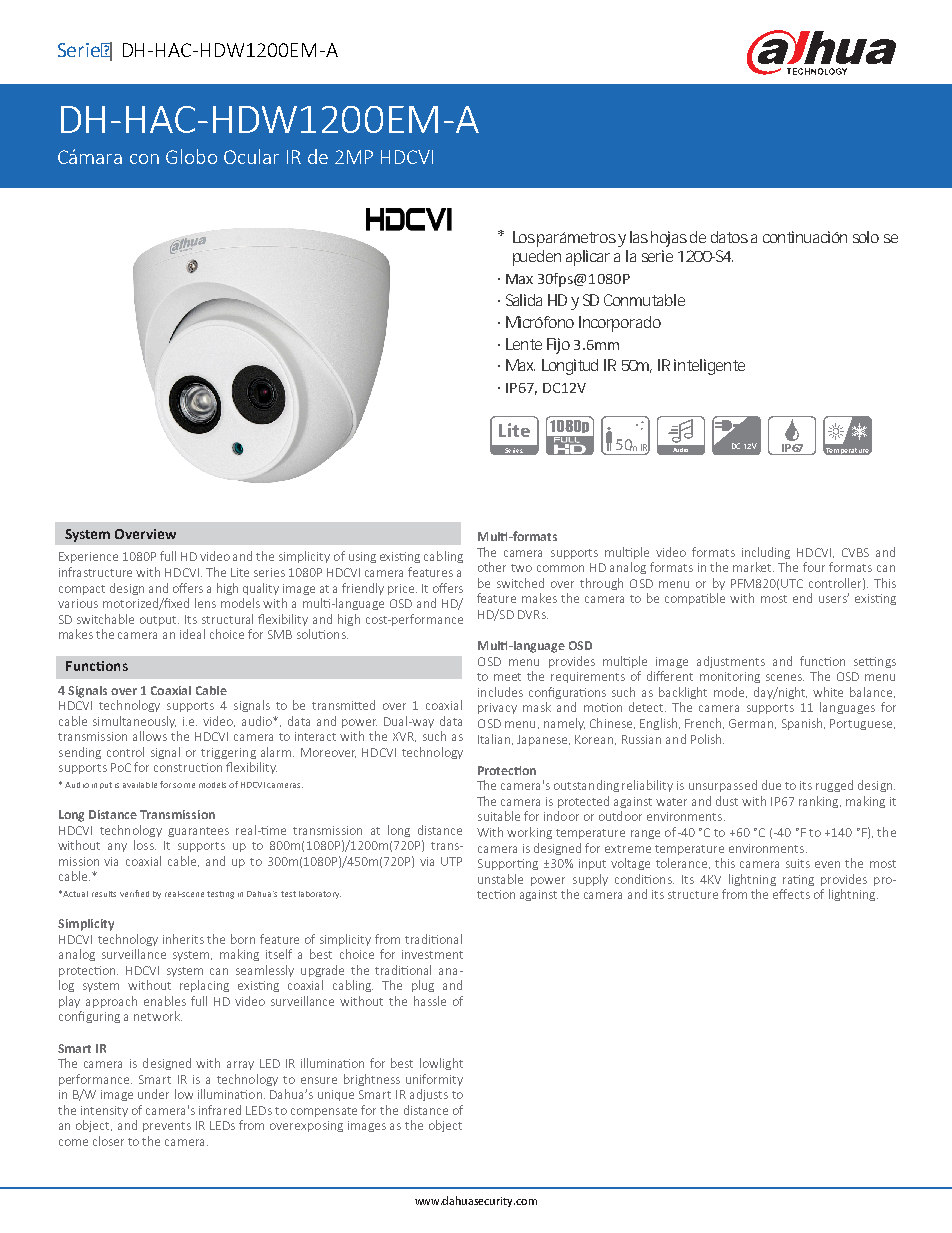 The height and width of the image is (1233, 952). Describe the element at coordinates (499, 816) in the image. I see `suitable` at that location.
